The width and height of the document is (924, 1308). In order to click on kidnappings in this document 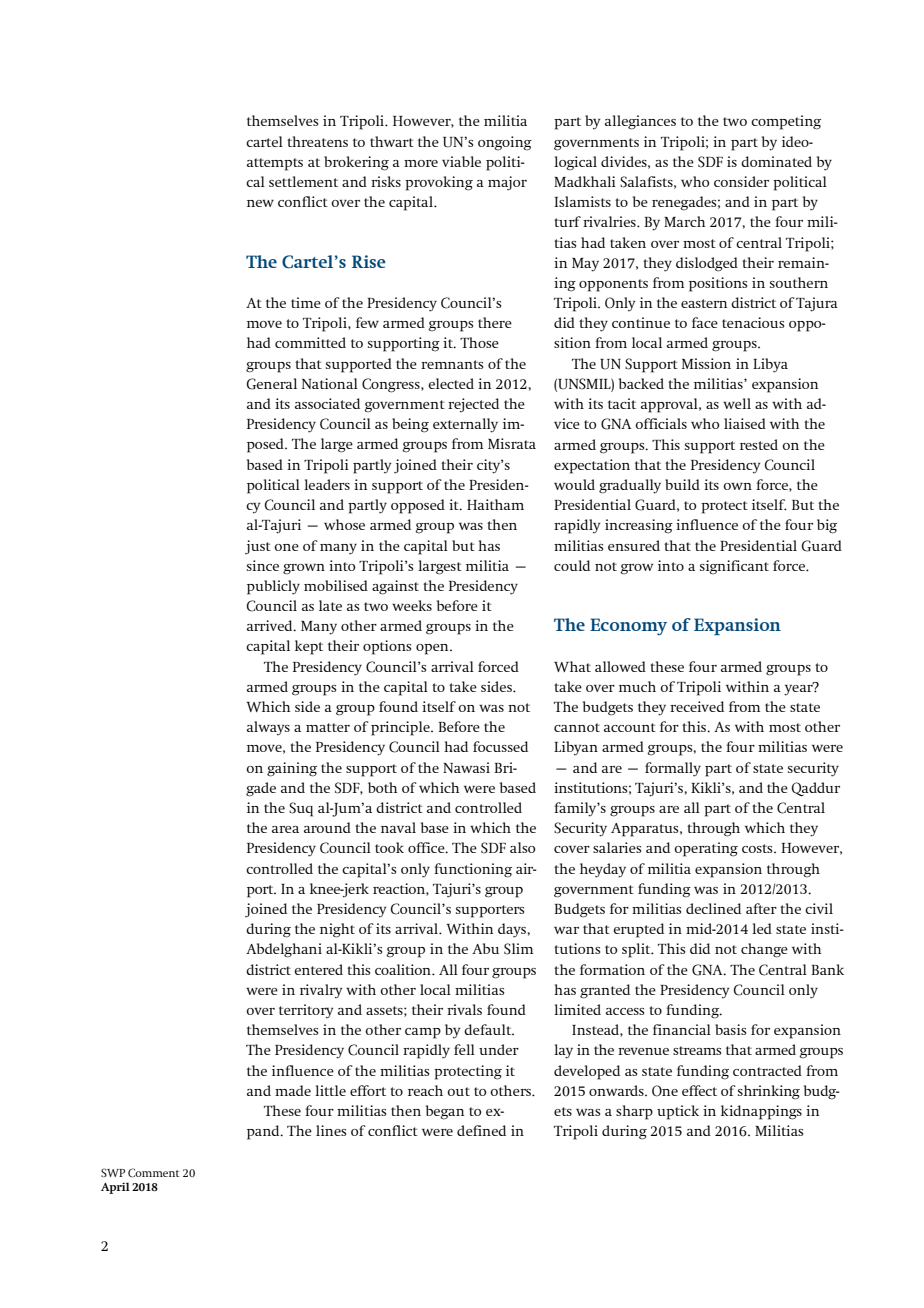, I will do `click(761, 1112)`.
